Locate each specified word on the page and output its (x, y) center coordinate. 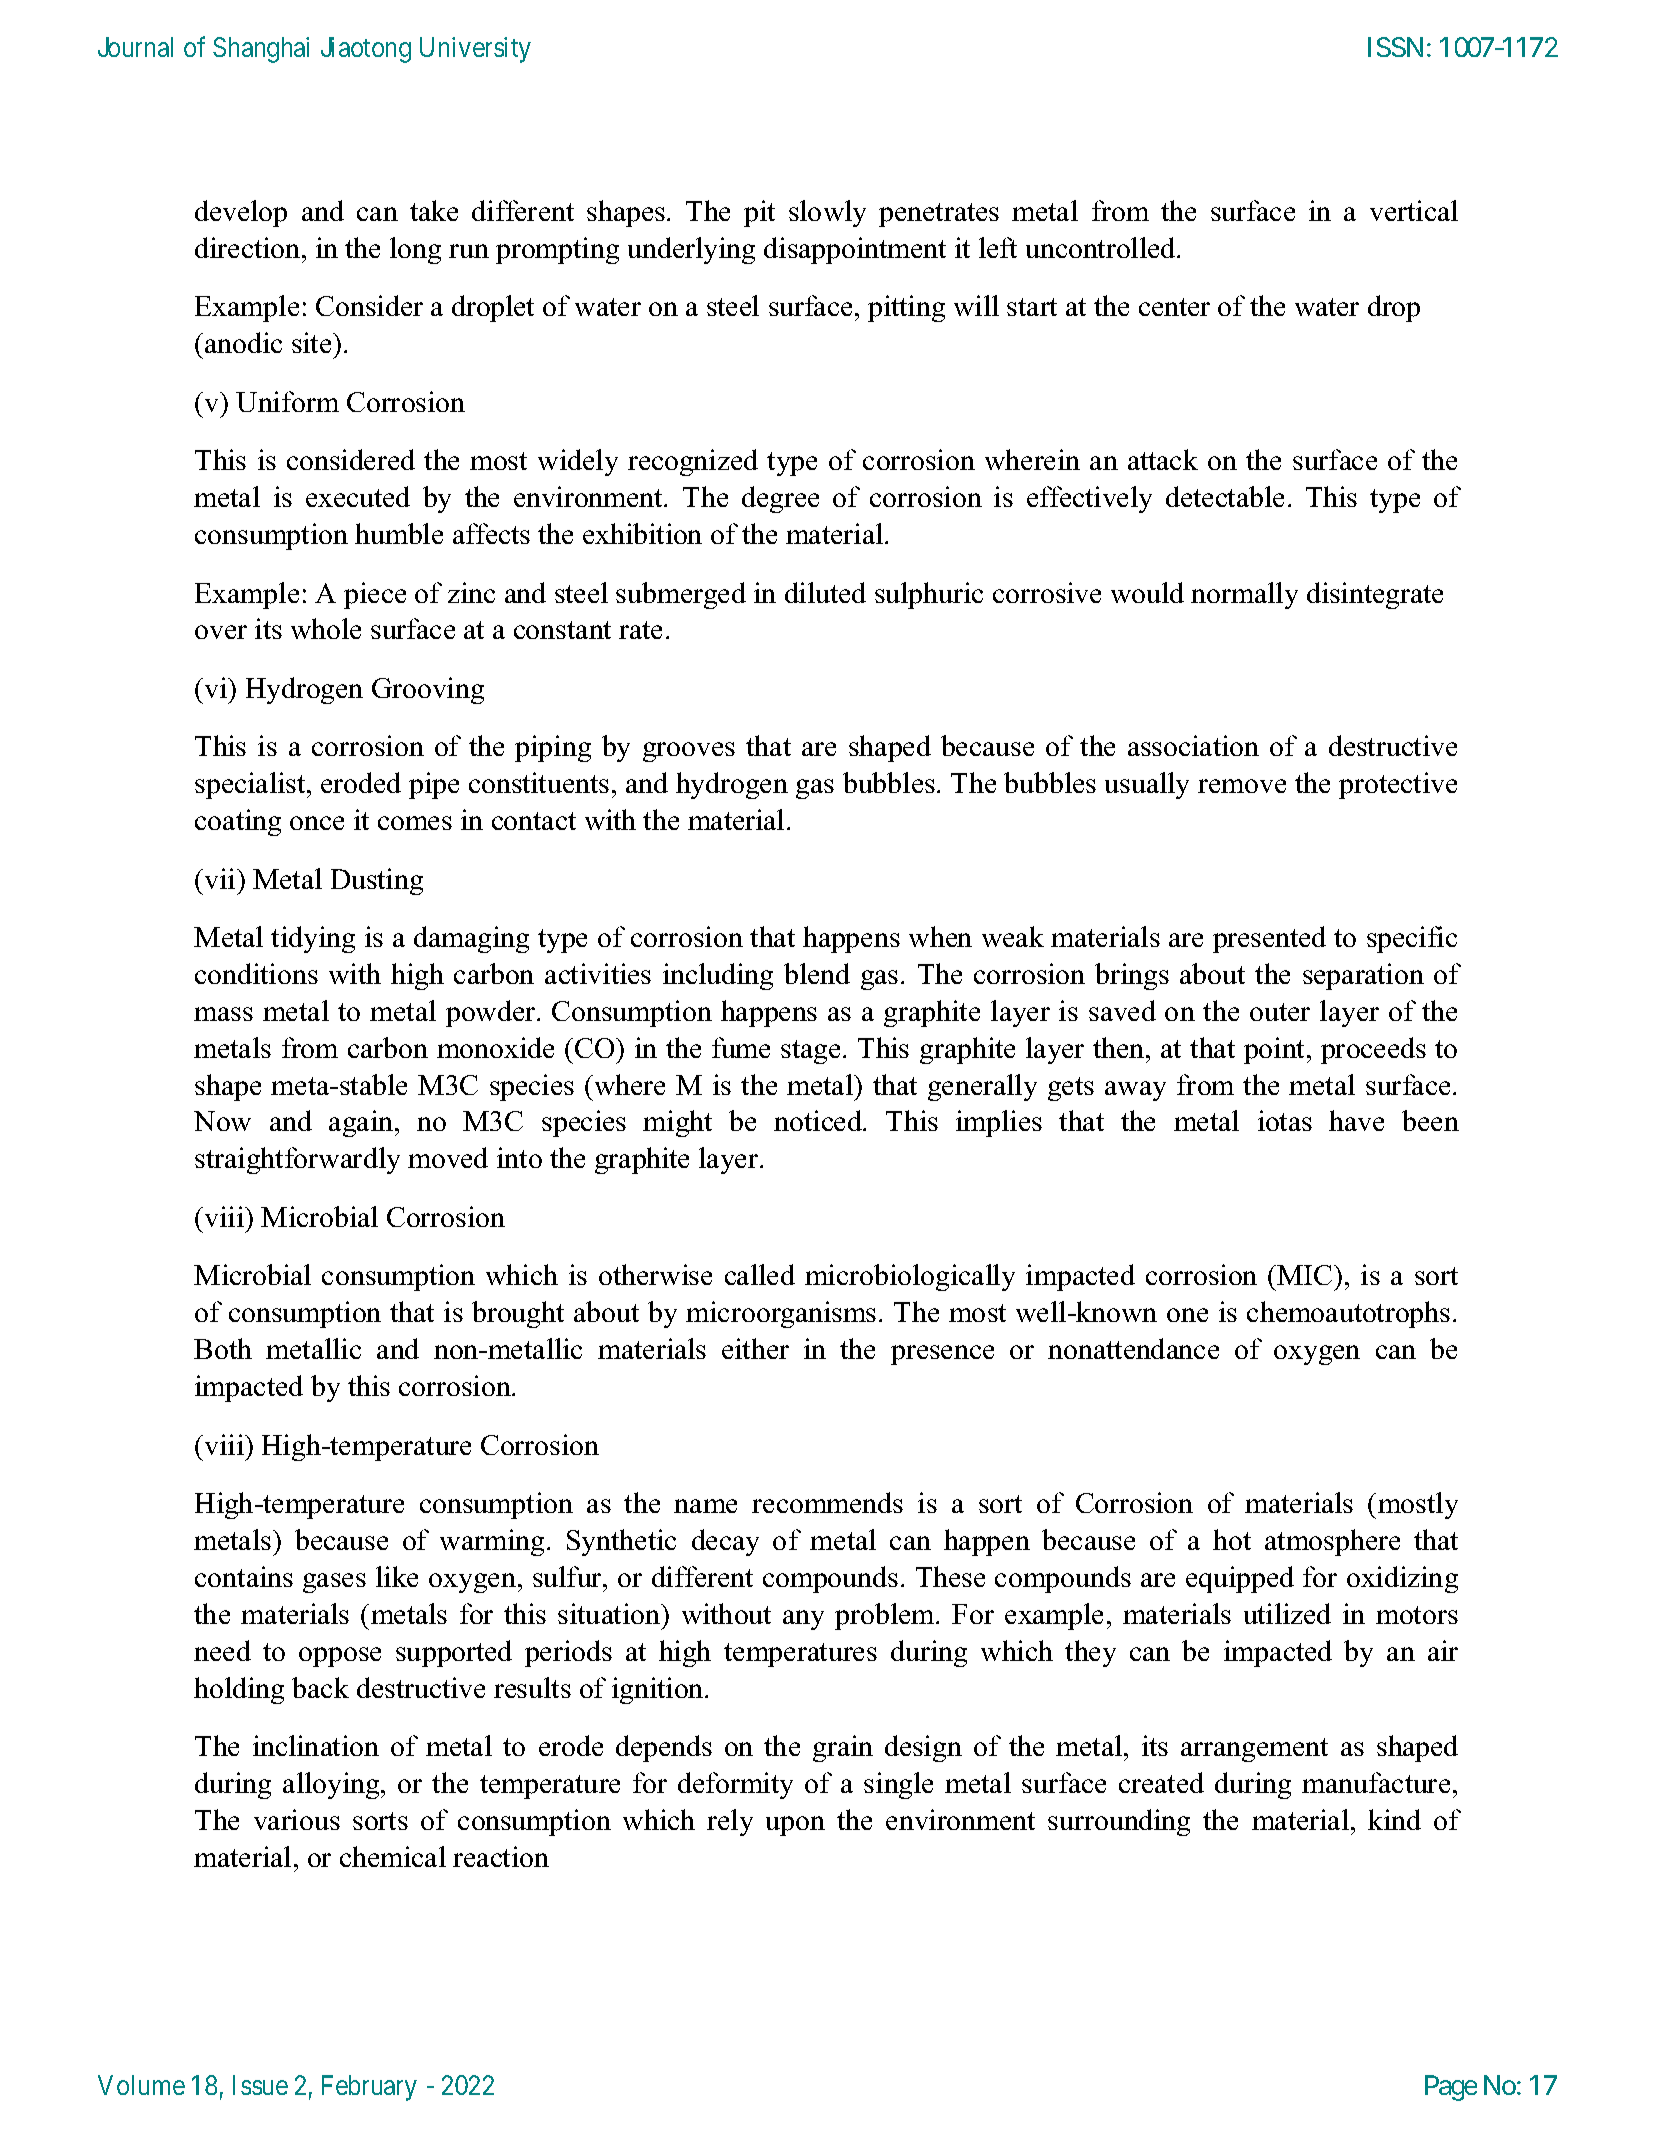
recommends (827, 1502)
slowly (827, 213)
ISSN (1395, 47)
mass (223, 1014)
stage (810, 1052)
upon (795, 1826)
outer (1280, 1012)
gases (334, 1583)
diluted (825, 592)
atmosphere (1332, 1542)
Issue (260, 2085)
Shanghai (261, 50)
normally (1244, 595)
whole (326, 628)
